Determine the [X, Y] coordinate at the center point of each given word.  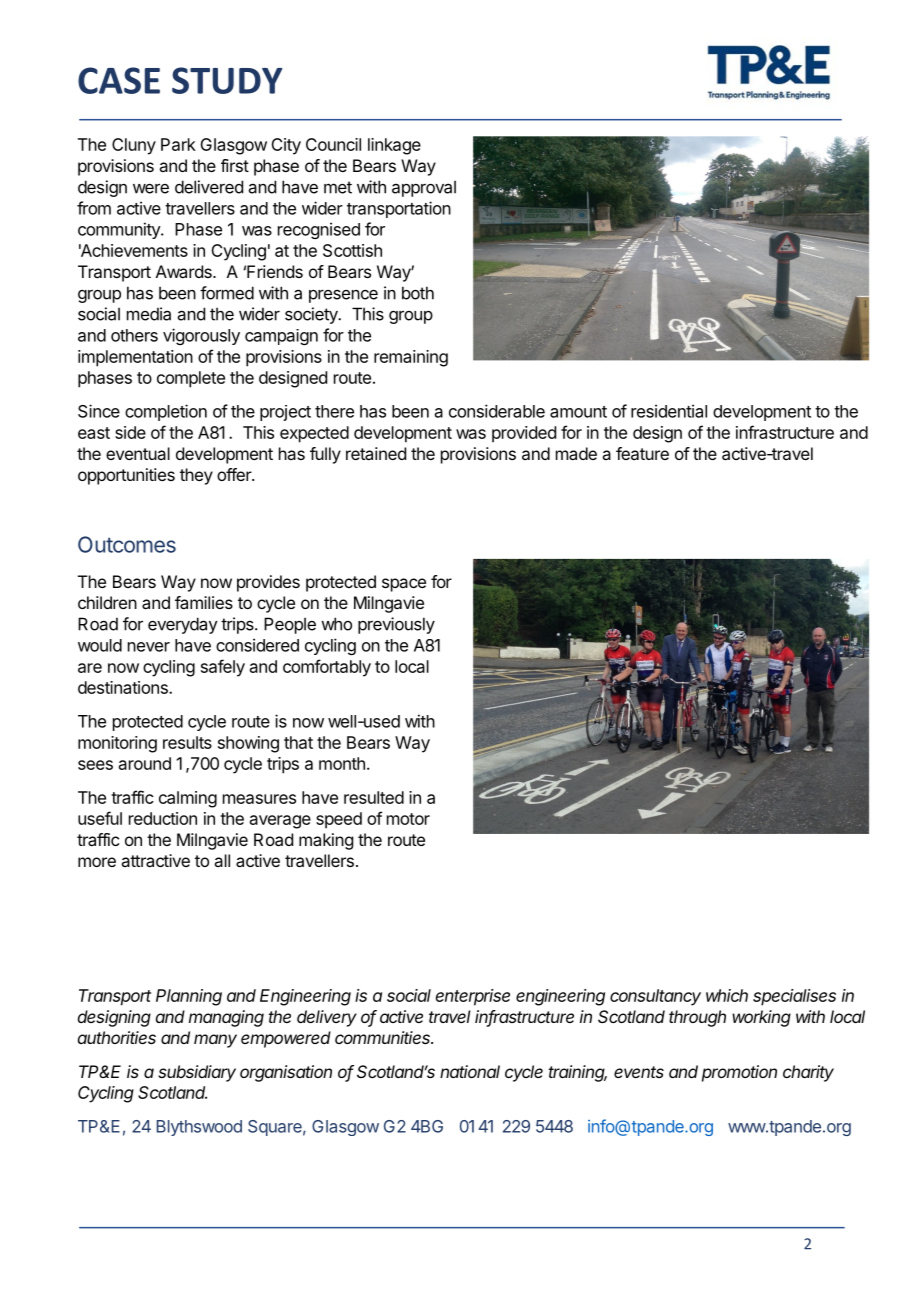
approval [424, 188]
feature [642, 453]
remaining [411, 358]
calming [188, 799]
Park [178, 144]
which [727, 995]
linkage [394, 146]
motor [408, 819]
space [404, 585]
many [215, 1041]
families [204, 602]
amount [578, 412]
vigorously [201, 336]
